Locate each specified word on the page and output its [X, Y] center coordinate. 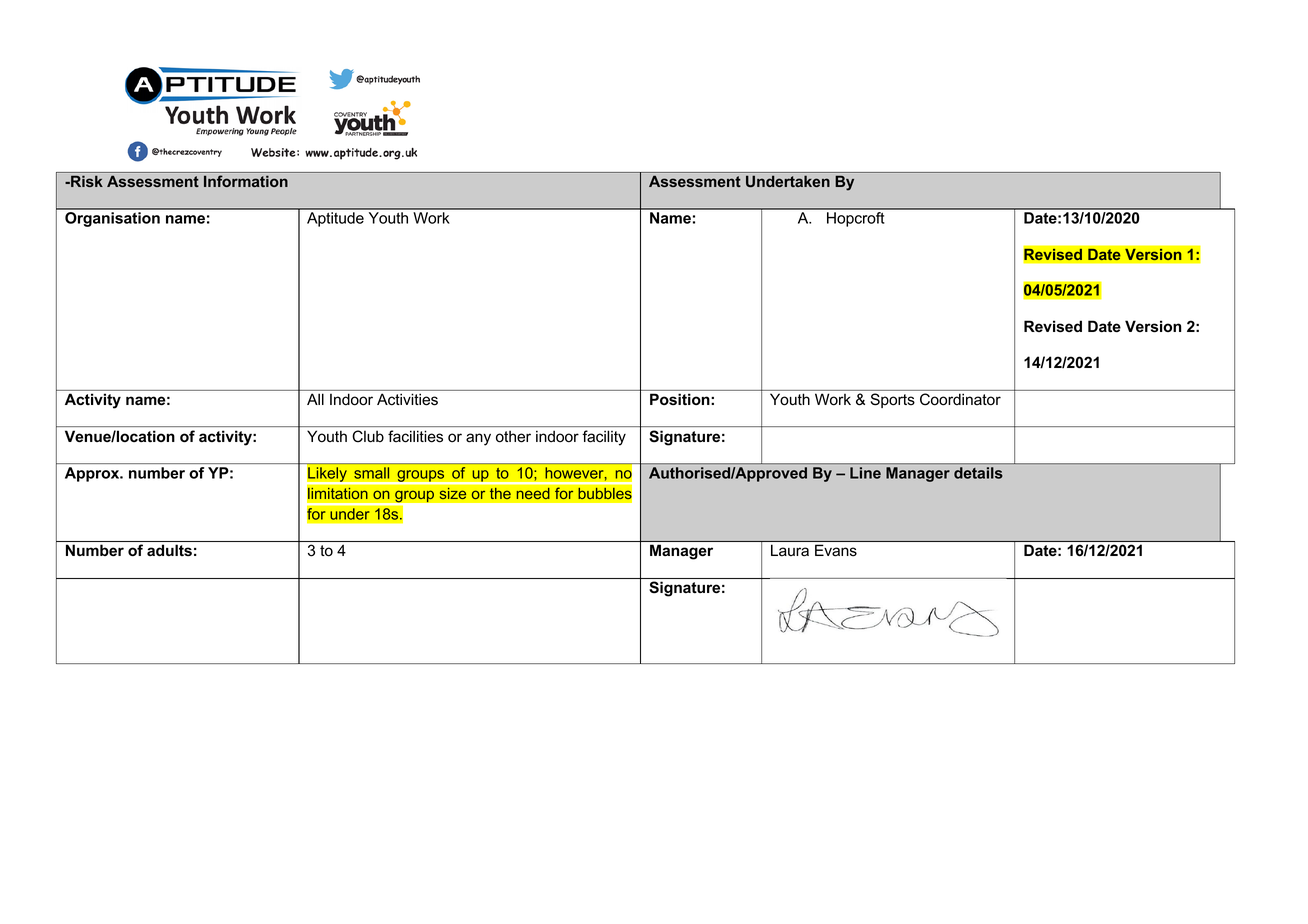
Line [865, 473]
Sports [893, 400]
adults [169, 550]
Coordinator [960, 399]
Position [680, 399]
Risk [86, 181]
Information [246, 181]
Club [368, 436]
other [513, 436]
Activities [407, 399]
